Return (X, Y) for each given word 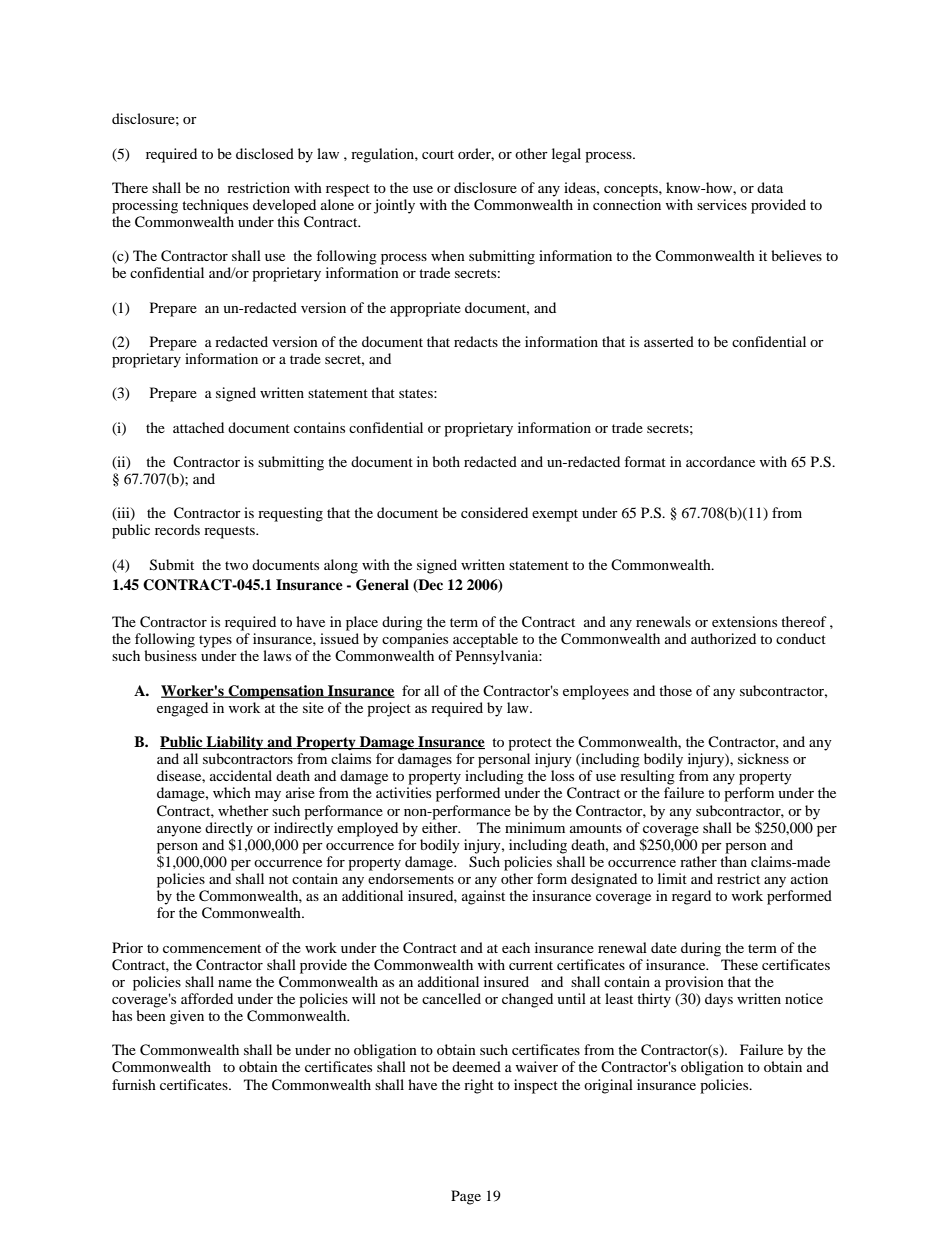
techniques (215, 206)
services (722, 204)
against (483, 897)
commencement (212, 948)
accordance (720, 461)
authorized (723, 638)
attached (198, 427)
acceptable (485, 640)
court (438, 154)
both (446, 461)
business (170, 655)
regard (691, 897)
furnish (134, 1084)
